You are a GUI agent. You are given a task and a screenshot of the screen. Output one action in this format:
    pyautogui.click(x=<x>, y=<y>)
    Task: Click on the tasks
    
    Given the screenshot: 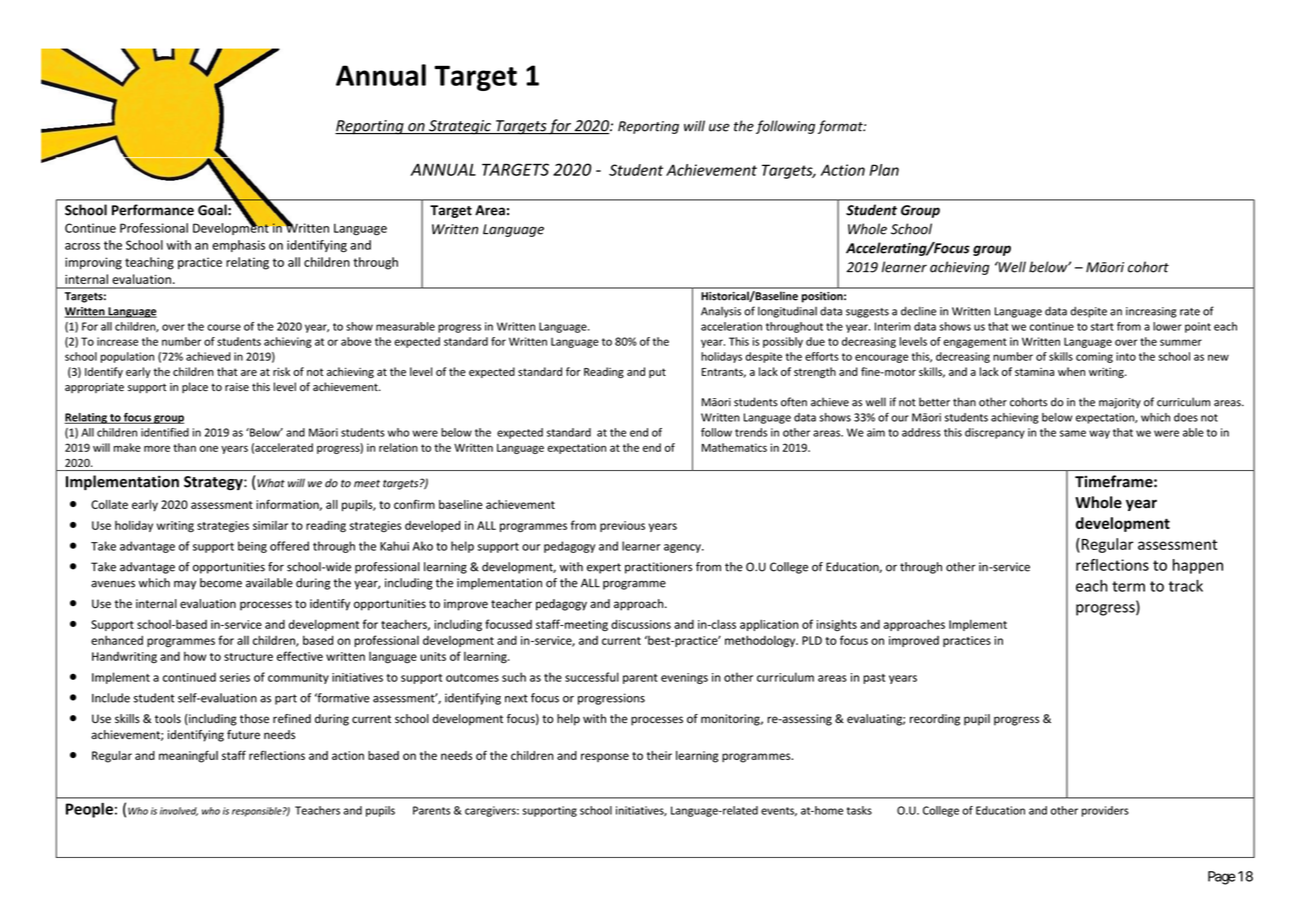 What is the action you would take?
    pyautogui.click(x=859, y=810)
